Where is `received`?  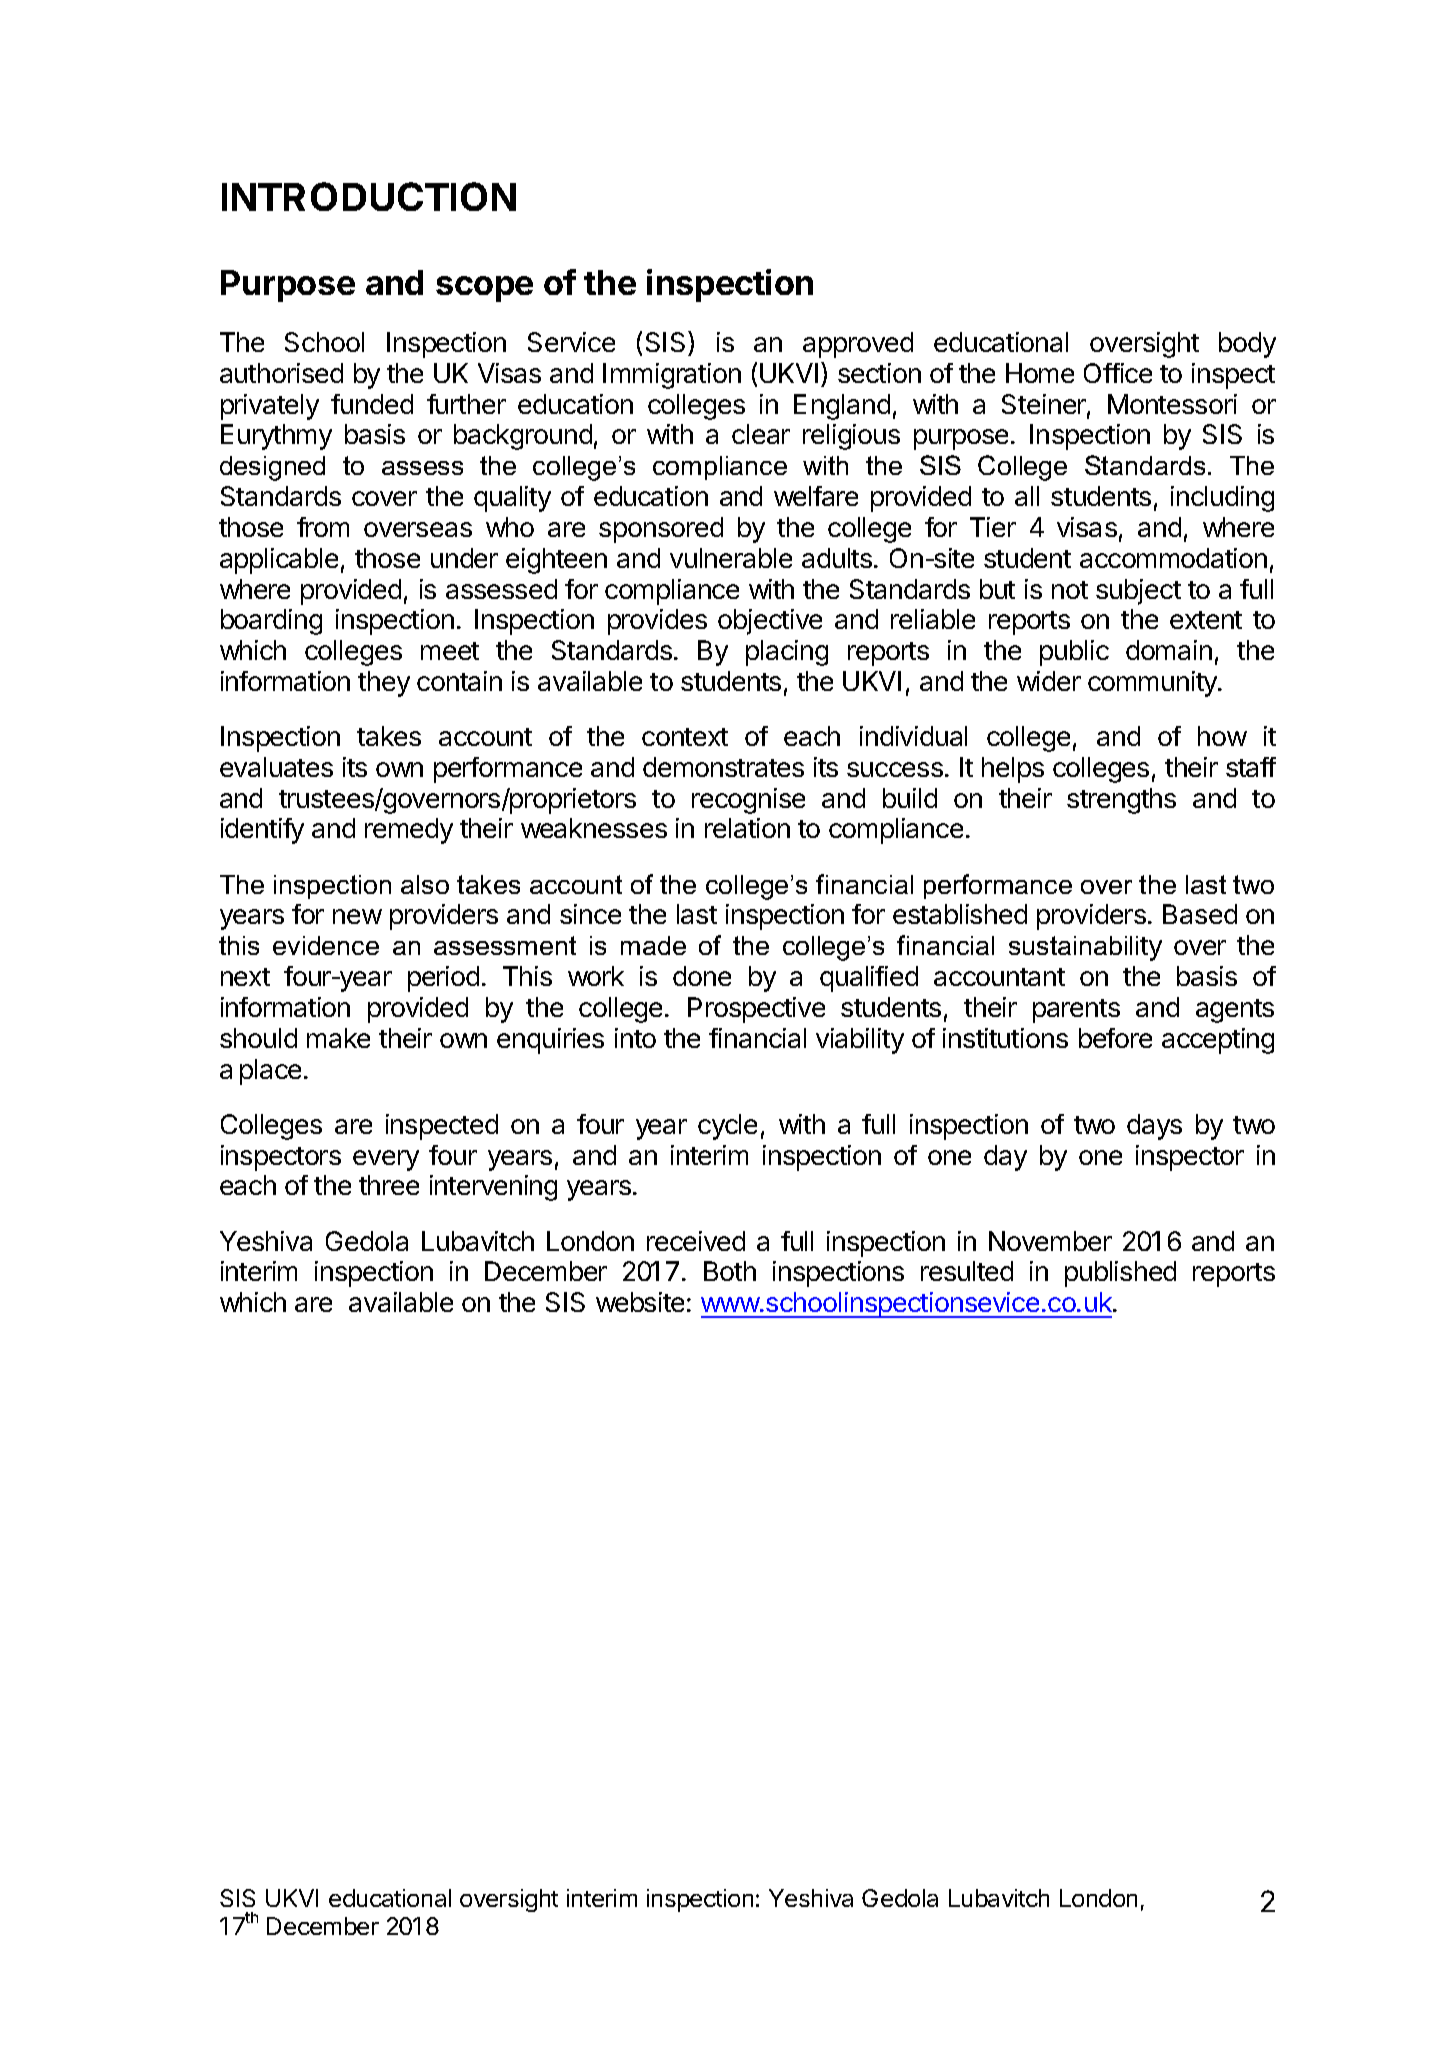
received is located at coordinates (696, 1241).
